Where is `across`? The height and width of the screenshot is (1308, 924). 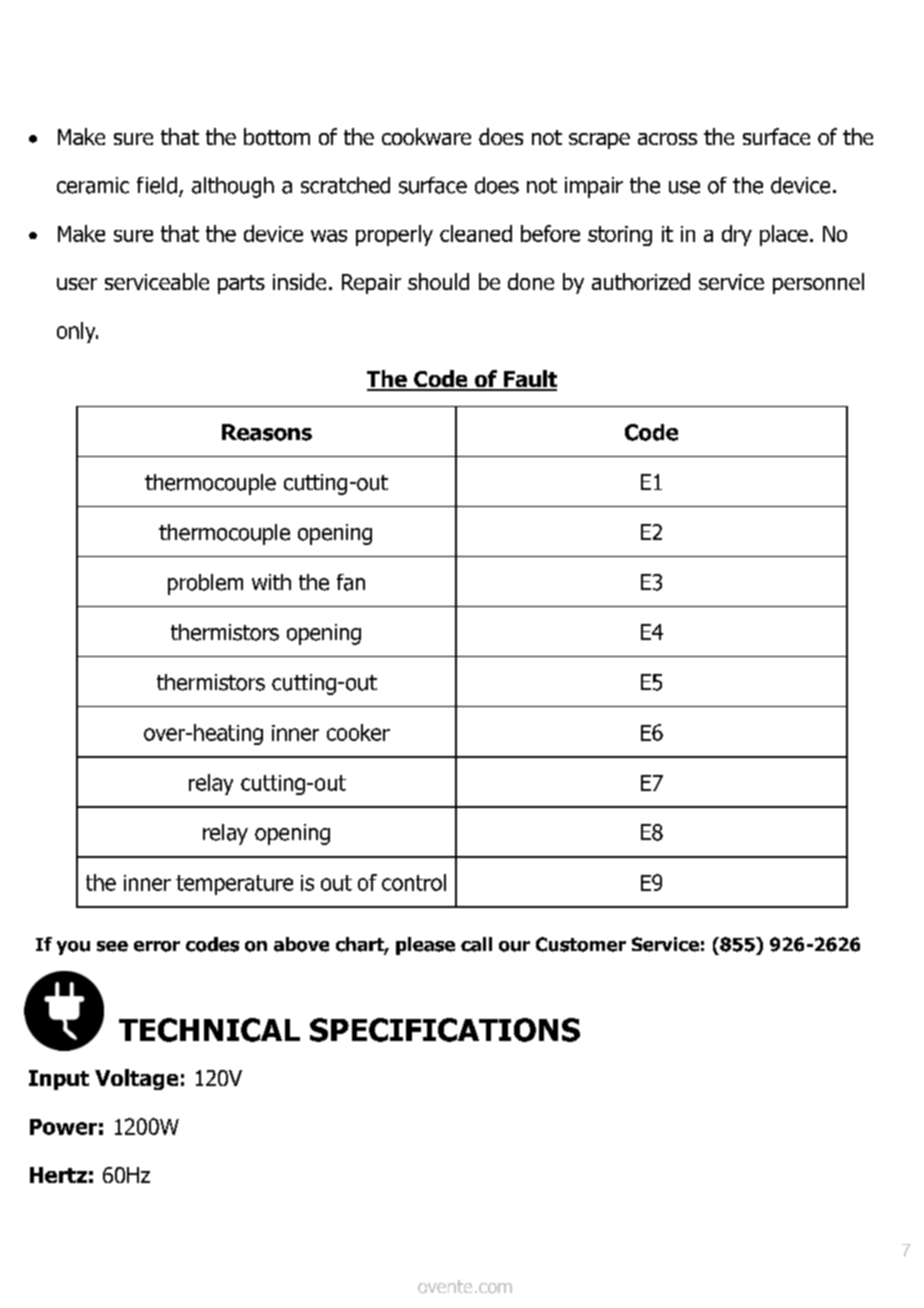 across is located at coordinates (667, 139).
